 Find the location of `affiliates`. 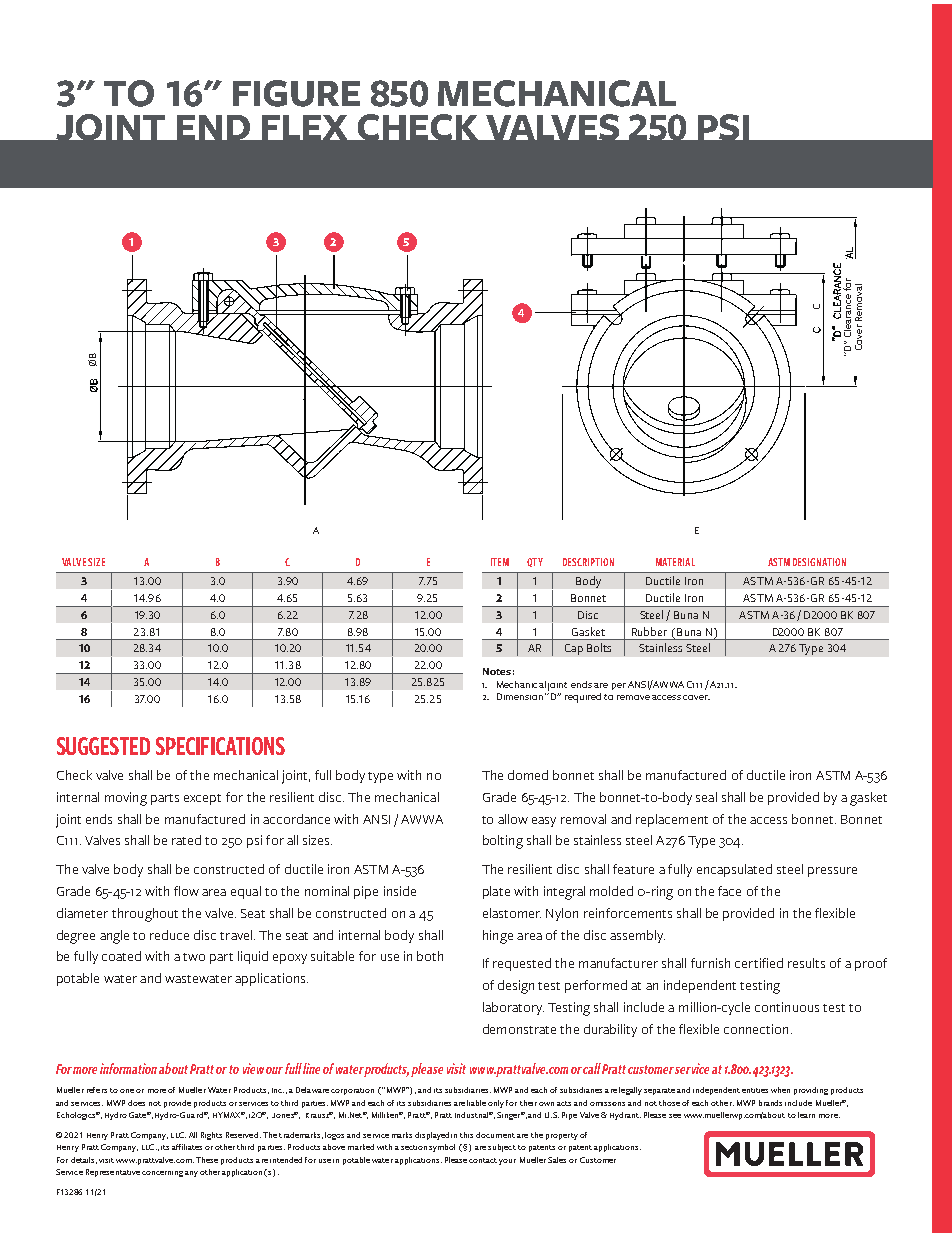

affiliates is located at coordinates (187, 1147).
